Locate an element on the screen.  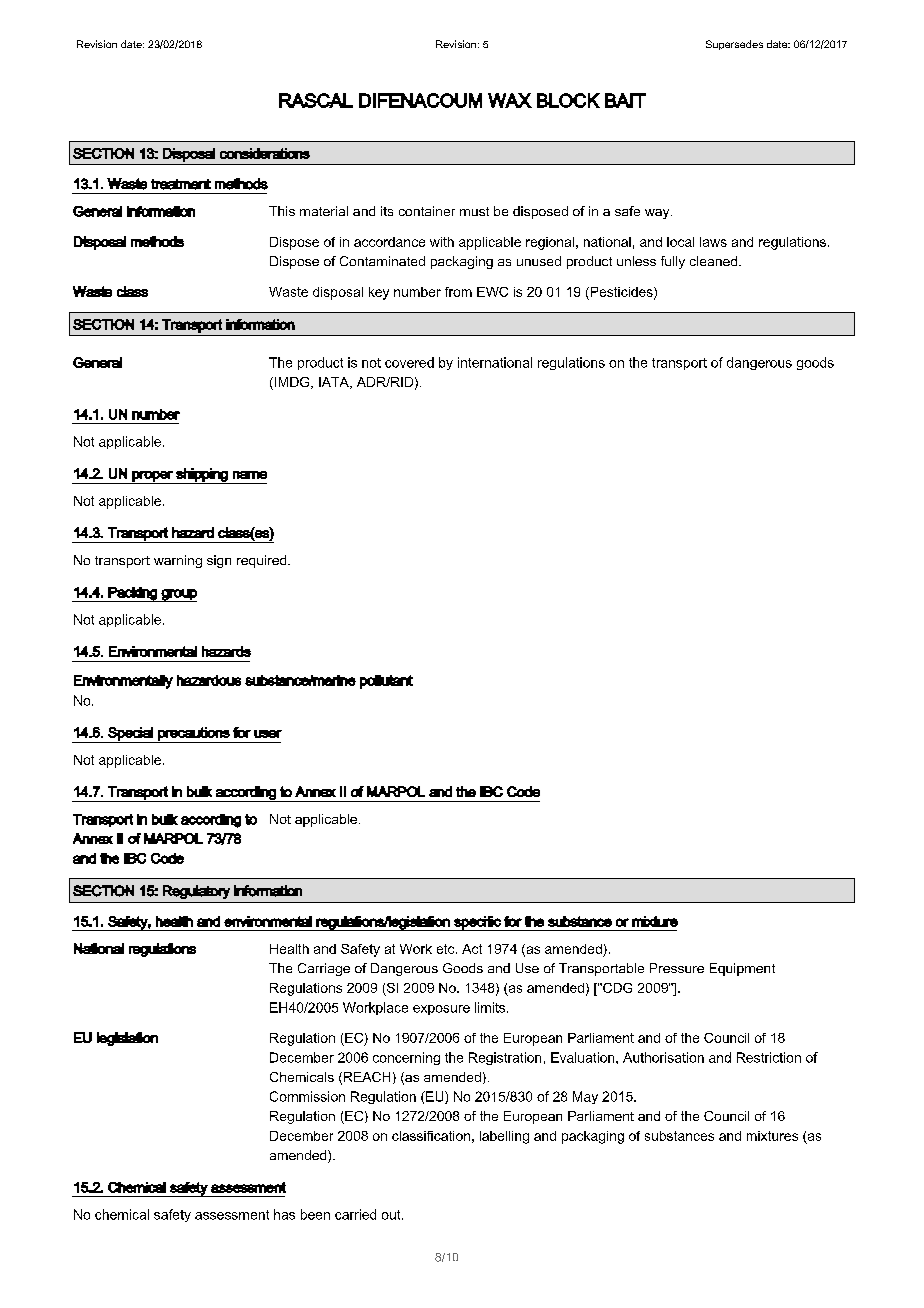
WAX is located at coordinates (510, 100).
